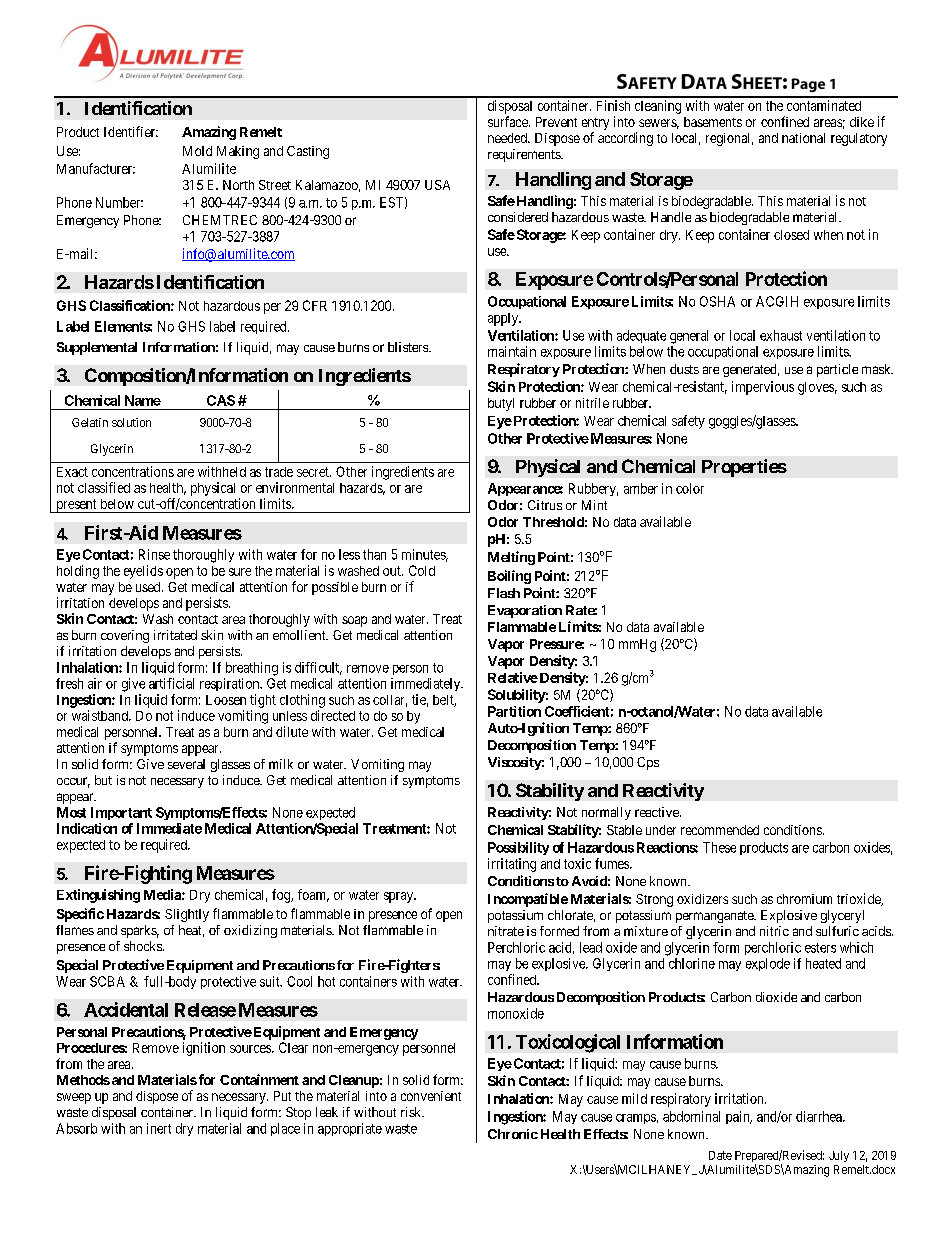 The width and height of the screenshot is (952, 1233). I want to click on national, so click(803, 138).
